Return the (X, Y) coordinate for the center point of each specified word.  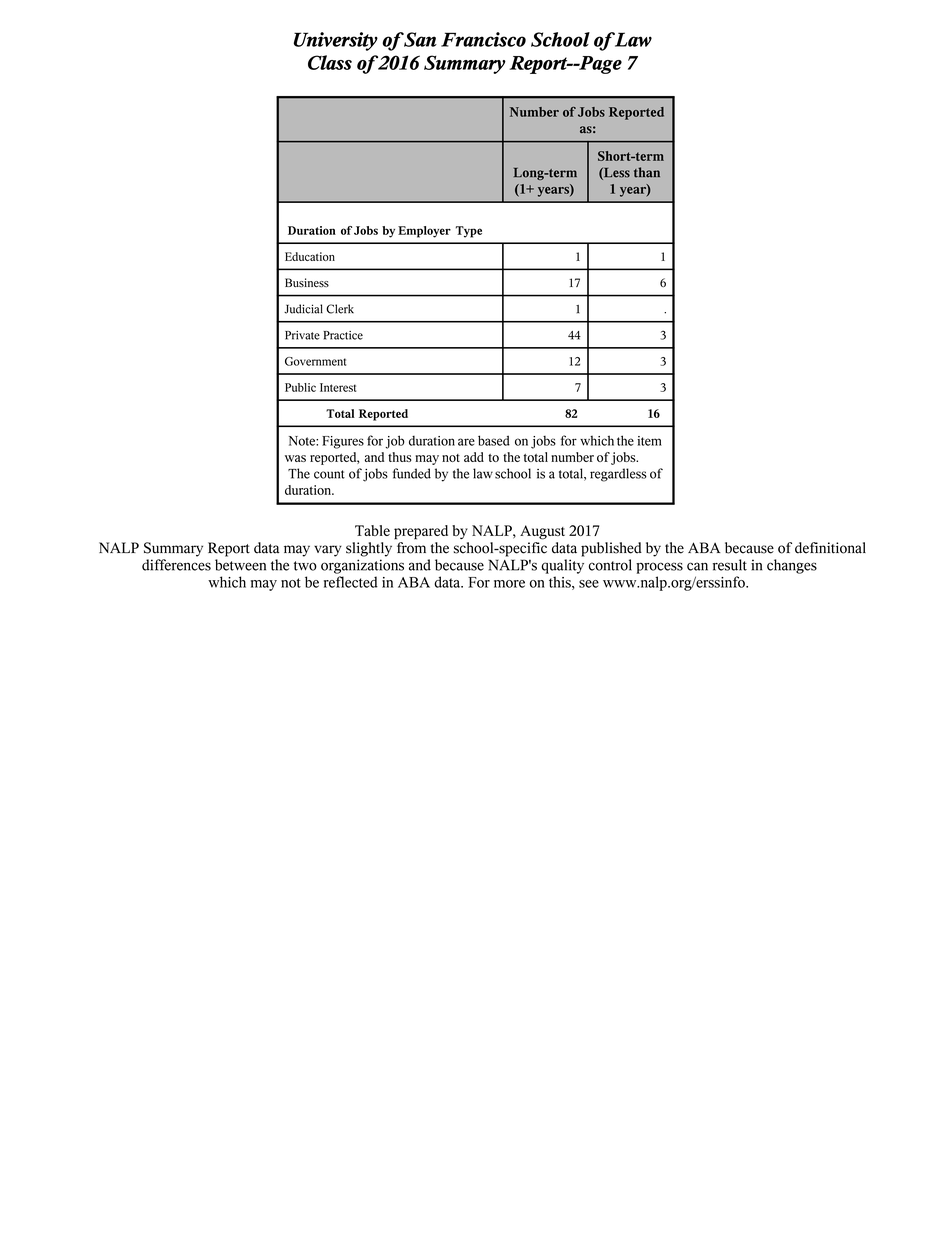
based (494, 440)
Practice (343, 335)
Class (330, 62)
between (240, 565)
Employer (424, 232)
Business (307, 282)
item (649, 441)
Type (469, 232)
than (647, 172)
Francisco (483, 39)
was (295, 458)
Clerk (340, 309)
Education (310, 256)
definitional (830, 548)
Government (315, 361)
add (474, 457)
